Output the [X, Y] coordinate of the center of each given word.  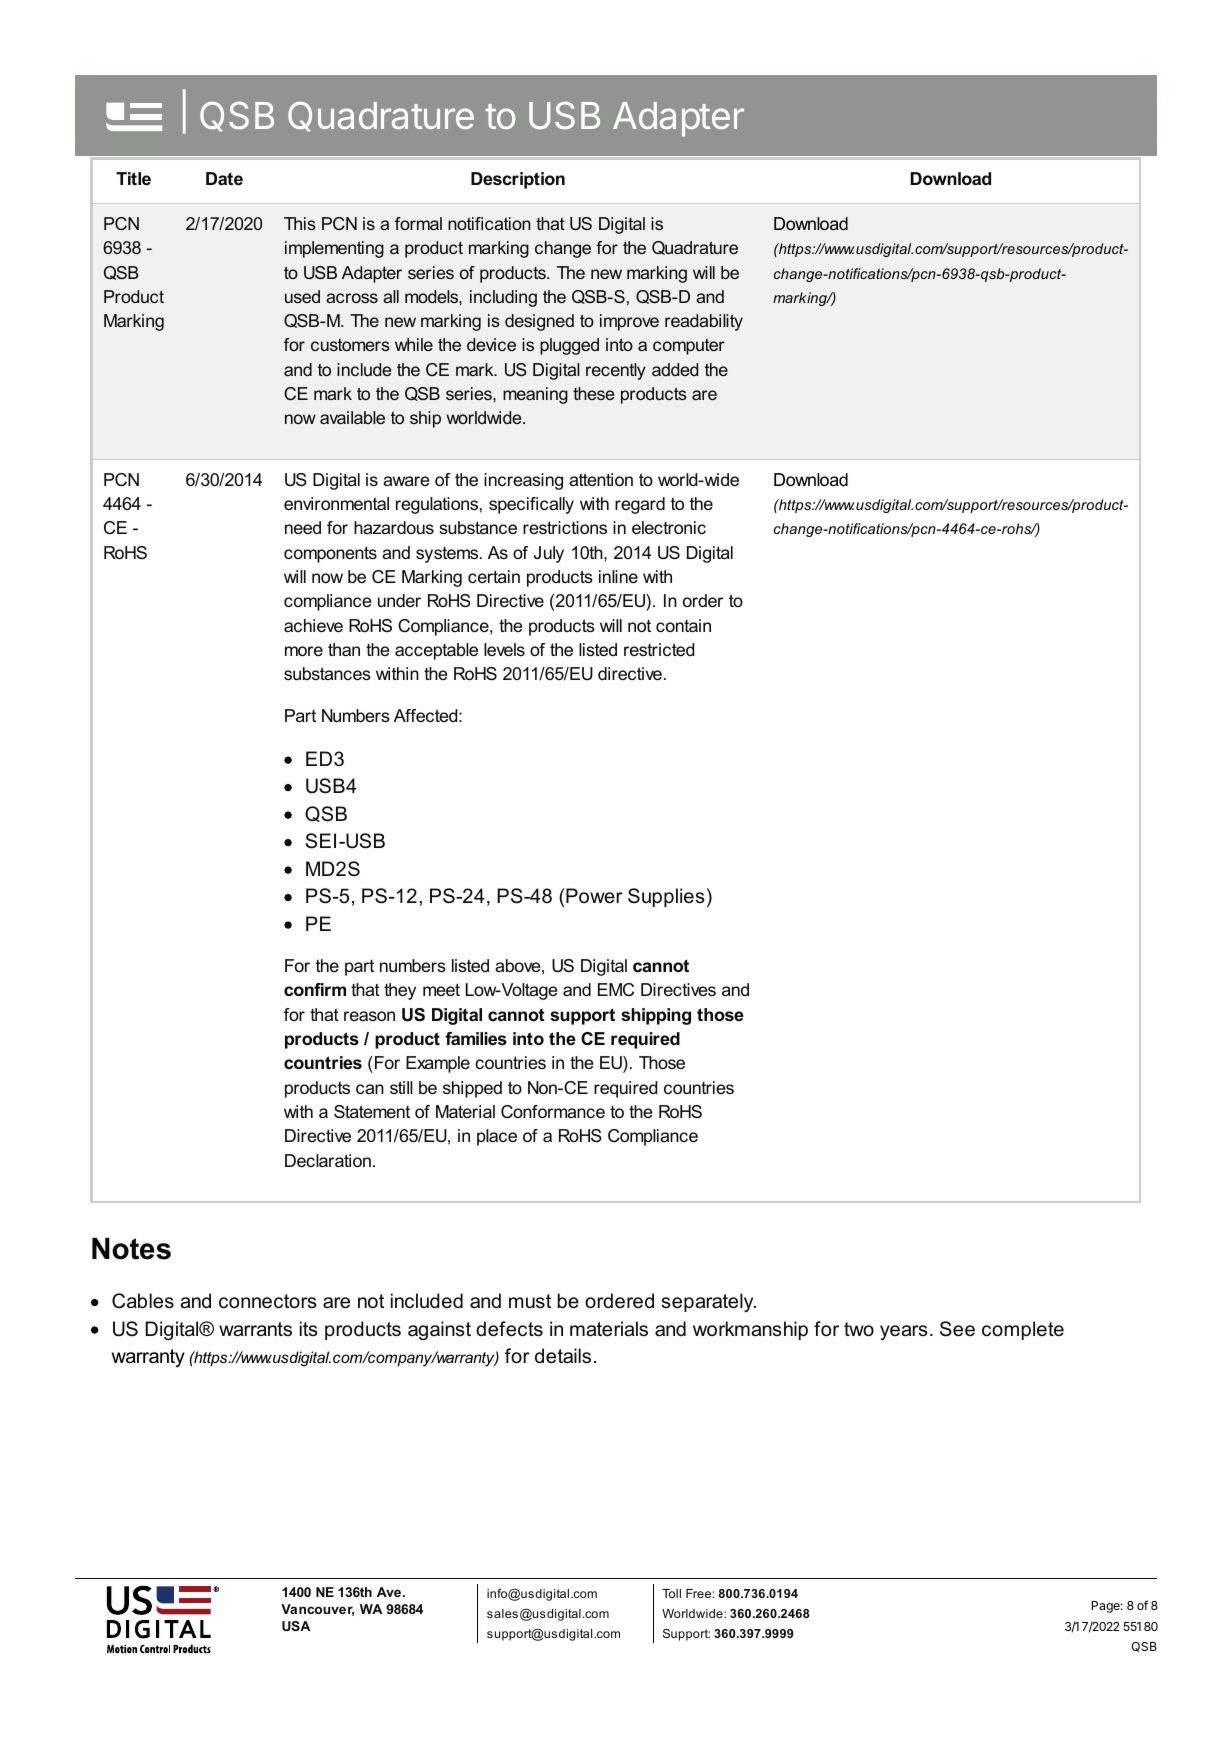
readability [704, 322]
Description [518, 180]
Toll [671, 1593]
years [904, 1332]
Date [224, 178]
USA [296, 1626]
